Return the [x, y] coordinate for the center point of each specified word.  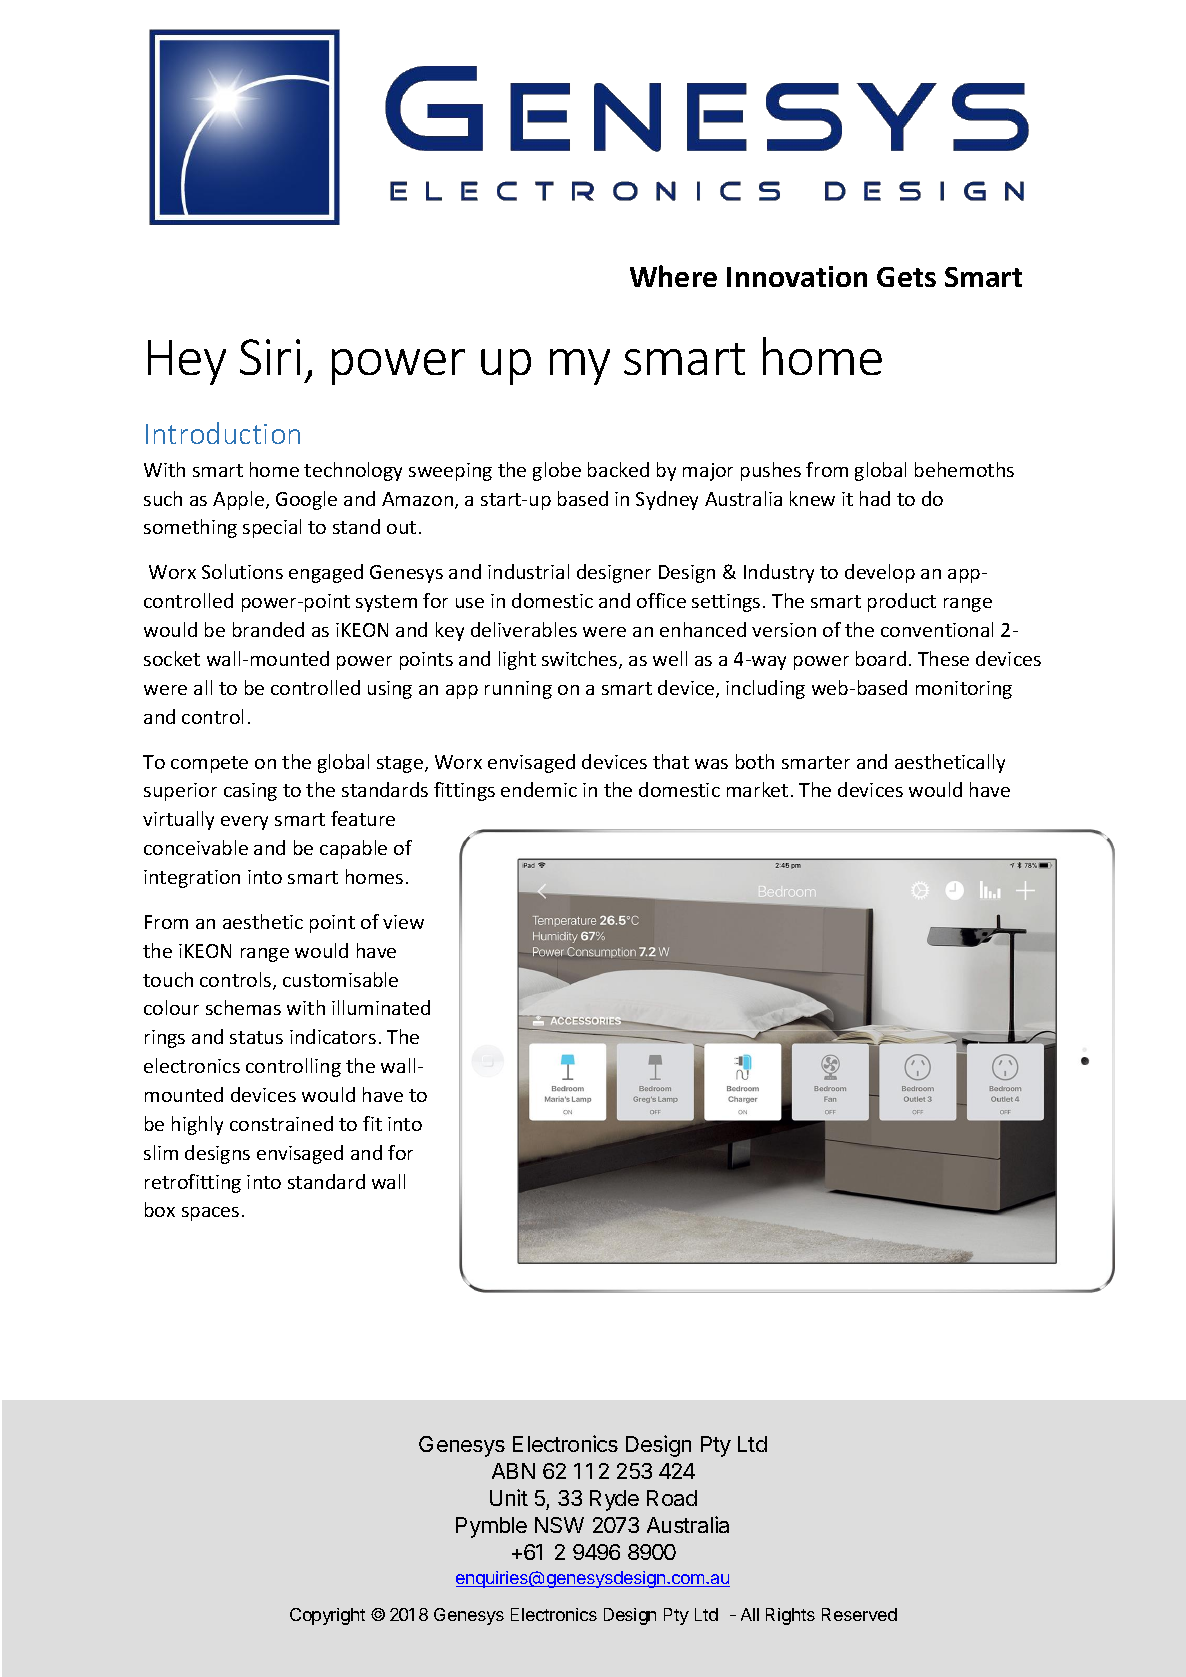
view [403, 922]
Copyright [327, 1616]
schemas [243, 1007]
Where [673, 276]
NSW [559, 1525]
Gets [906, 277]
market [757, 789]
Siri [270, 357]
